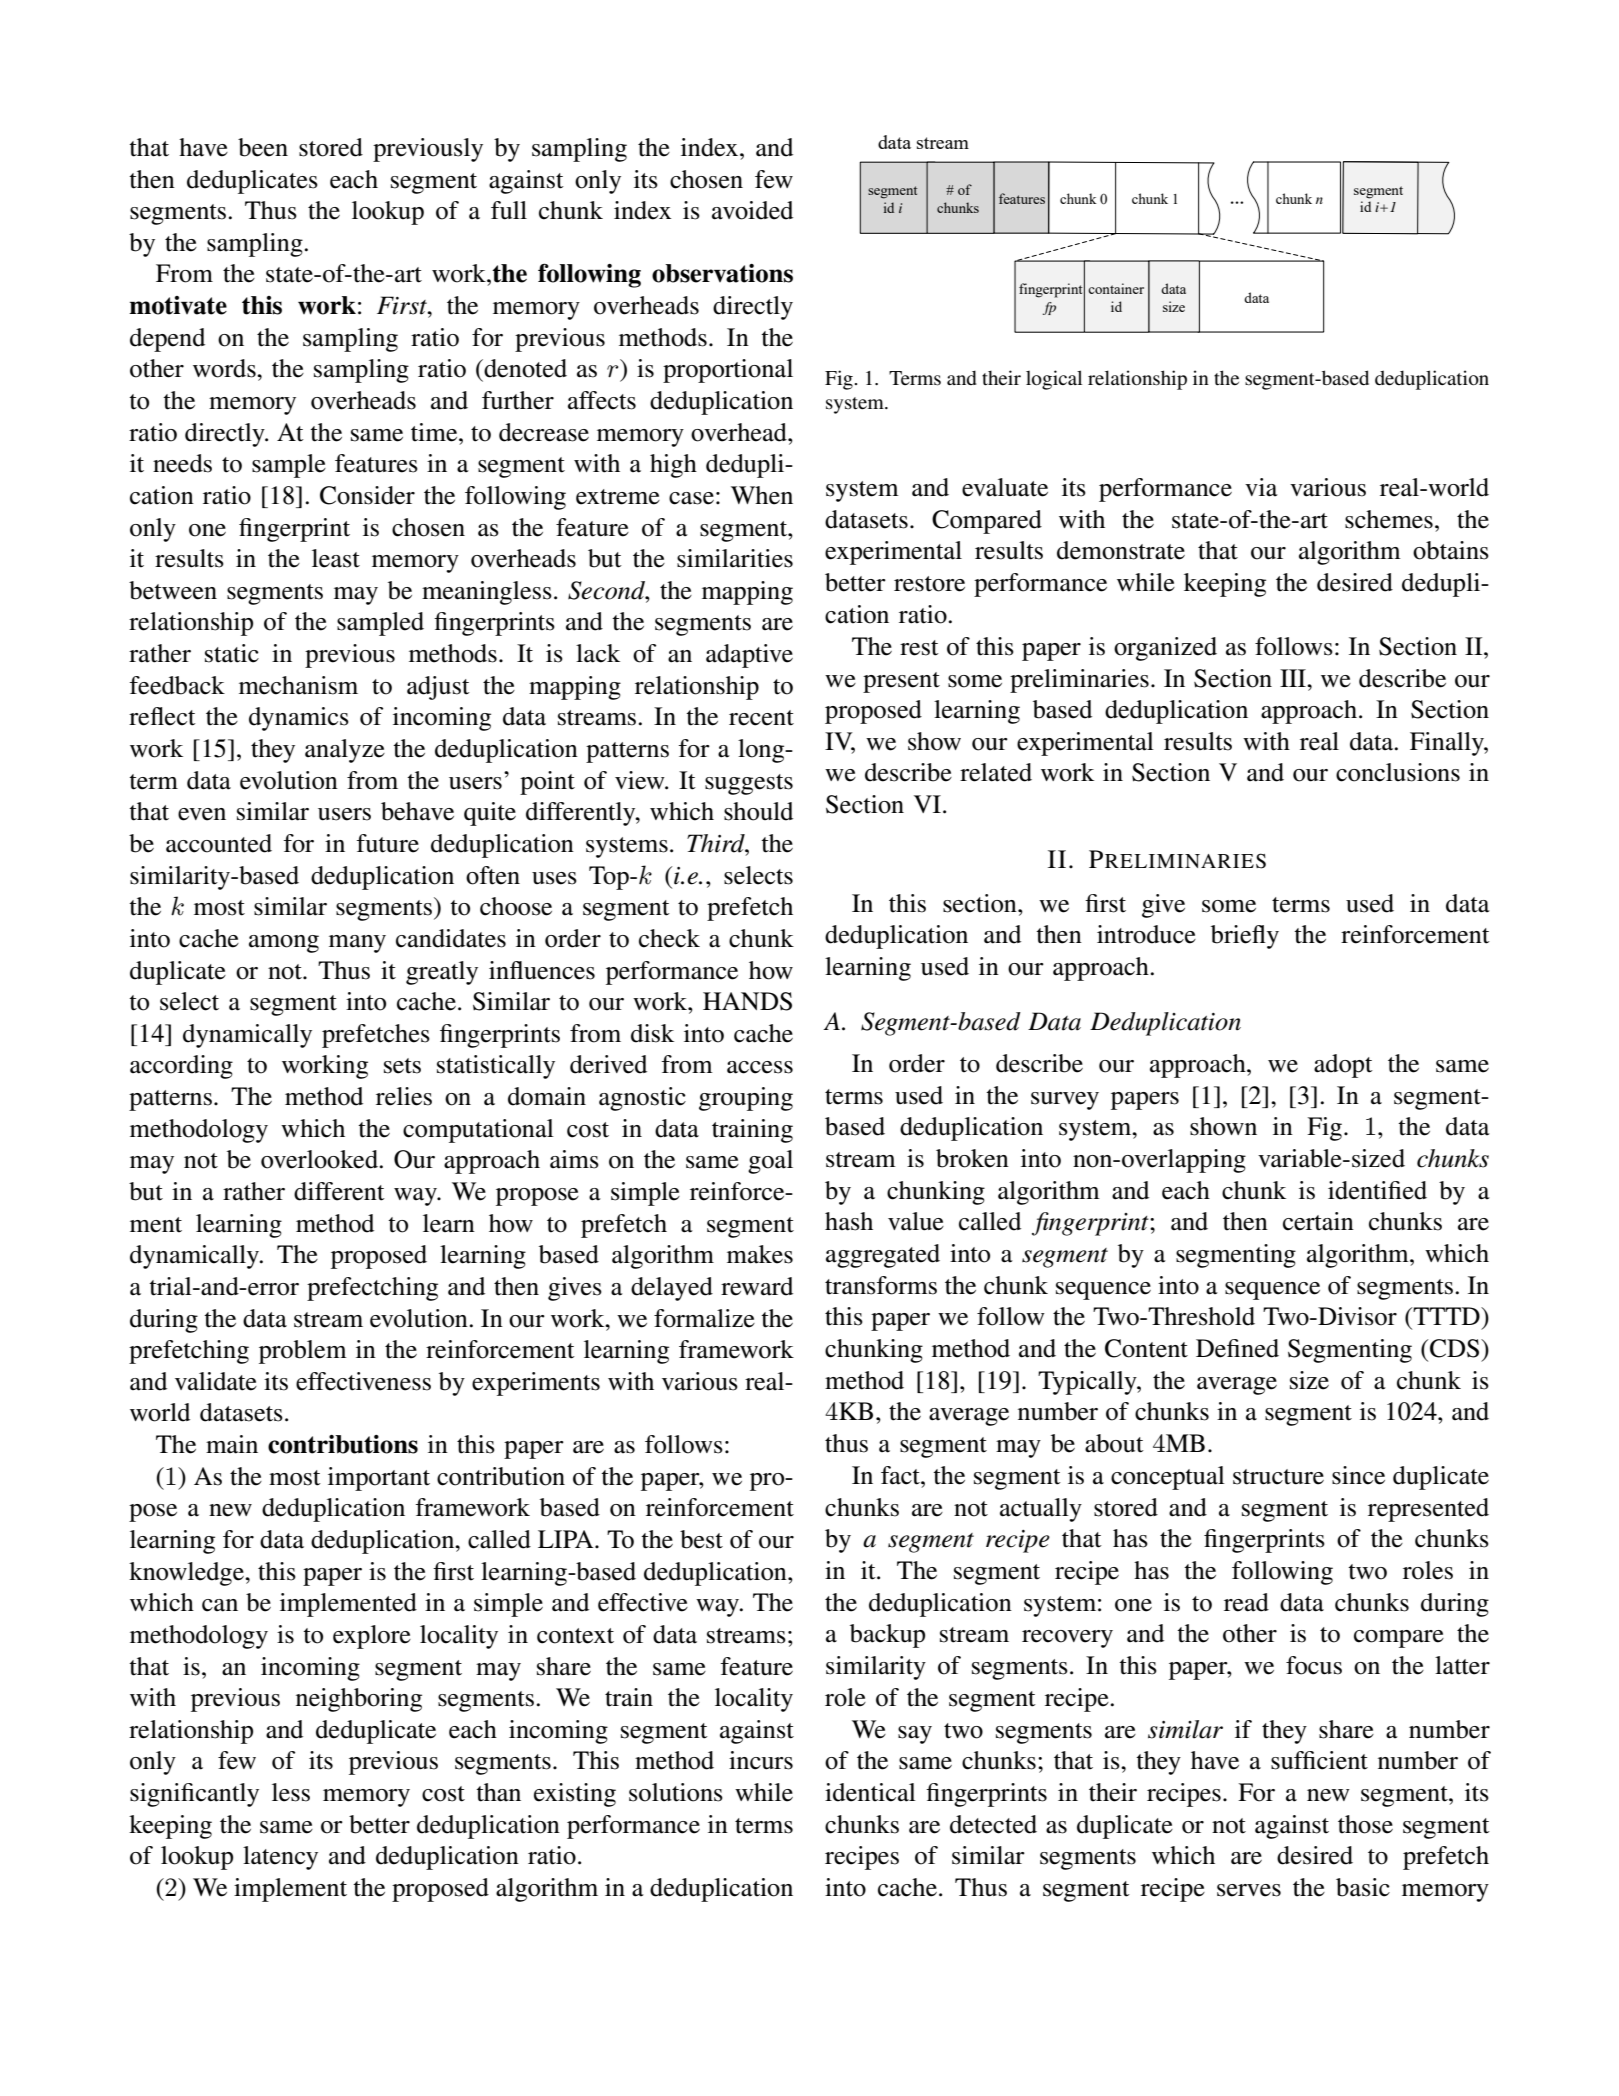 This screenshot has height=2096, width=1619. Describe the element at coordinates (1116, 288) in the screenshot. I see `container` at that location.
